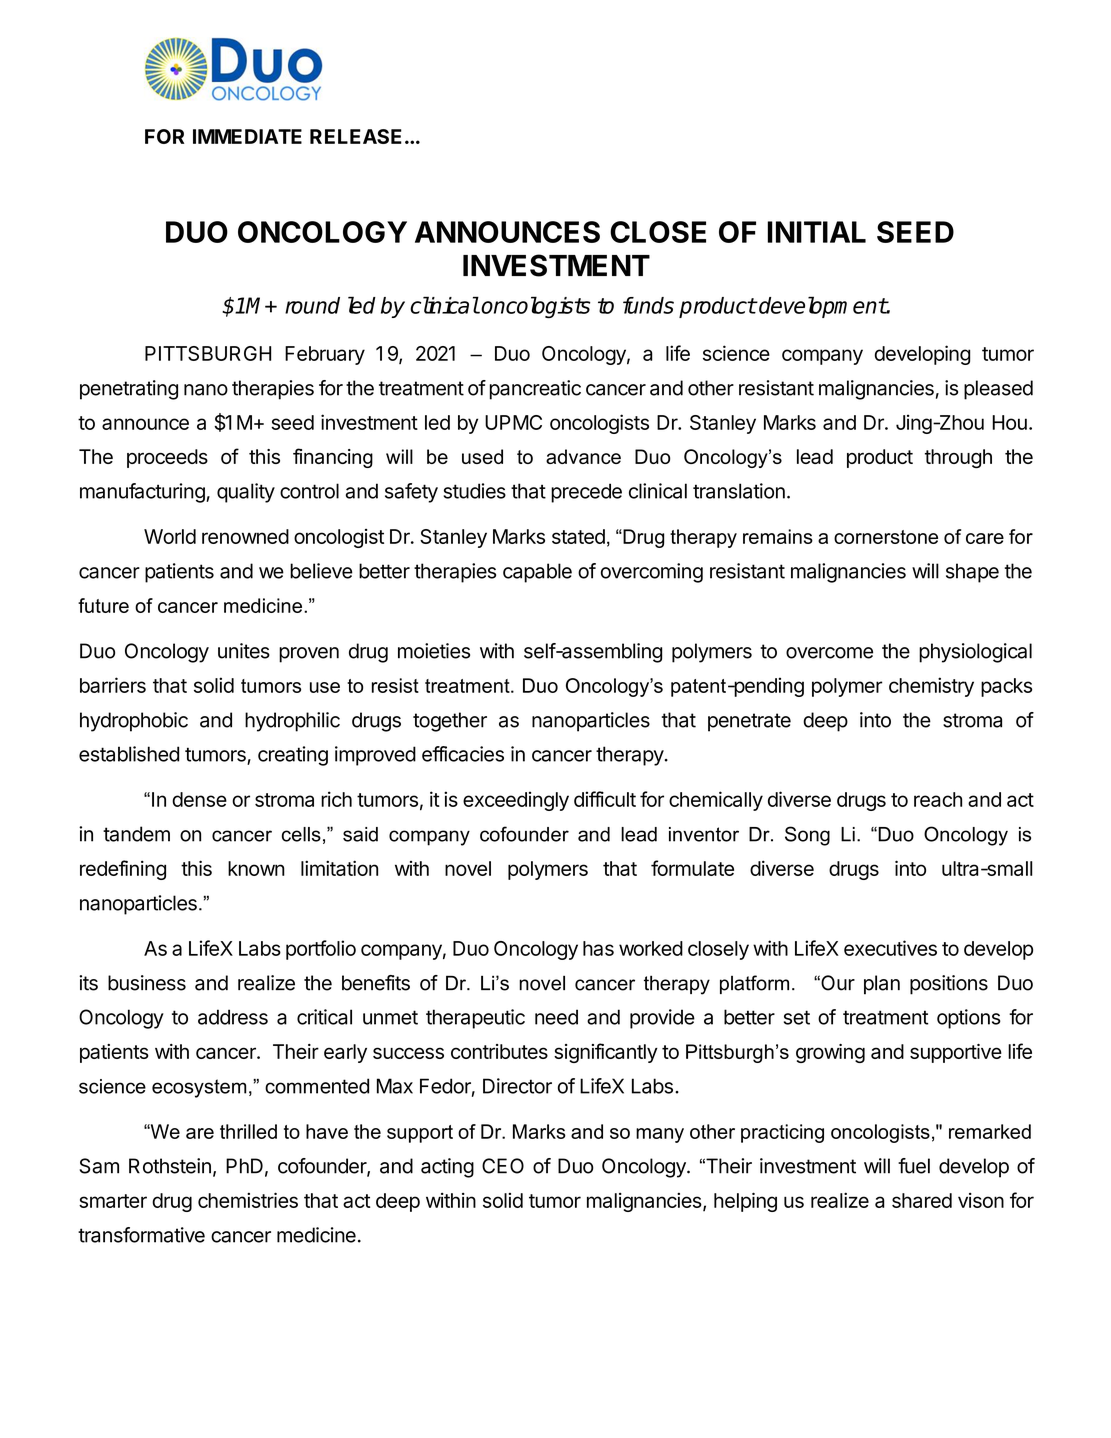 Image resolution: width=1111 pixels, height=1438 pixels. I want to click on RELEASE, so click(356, 136).
